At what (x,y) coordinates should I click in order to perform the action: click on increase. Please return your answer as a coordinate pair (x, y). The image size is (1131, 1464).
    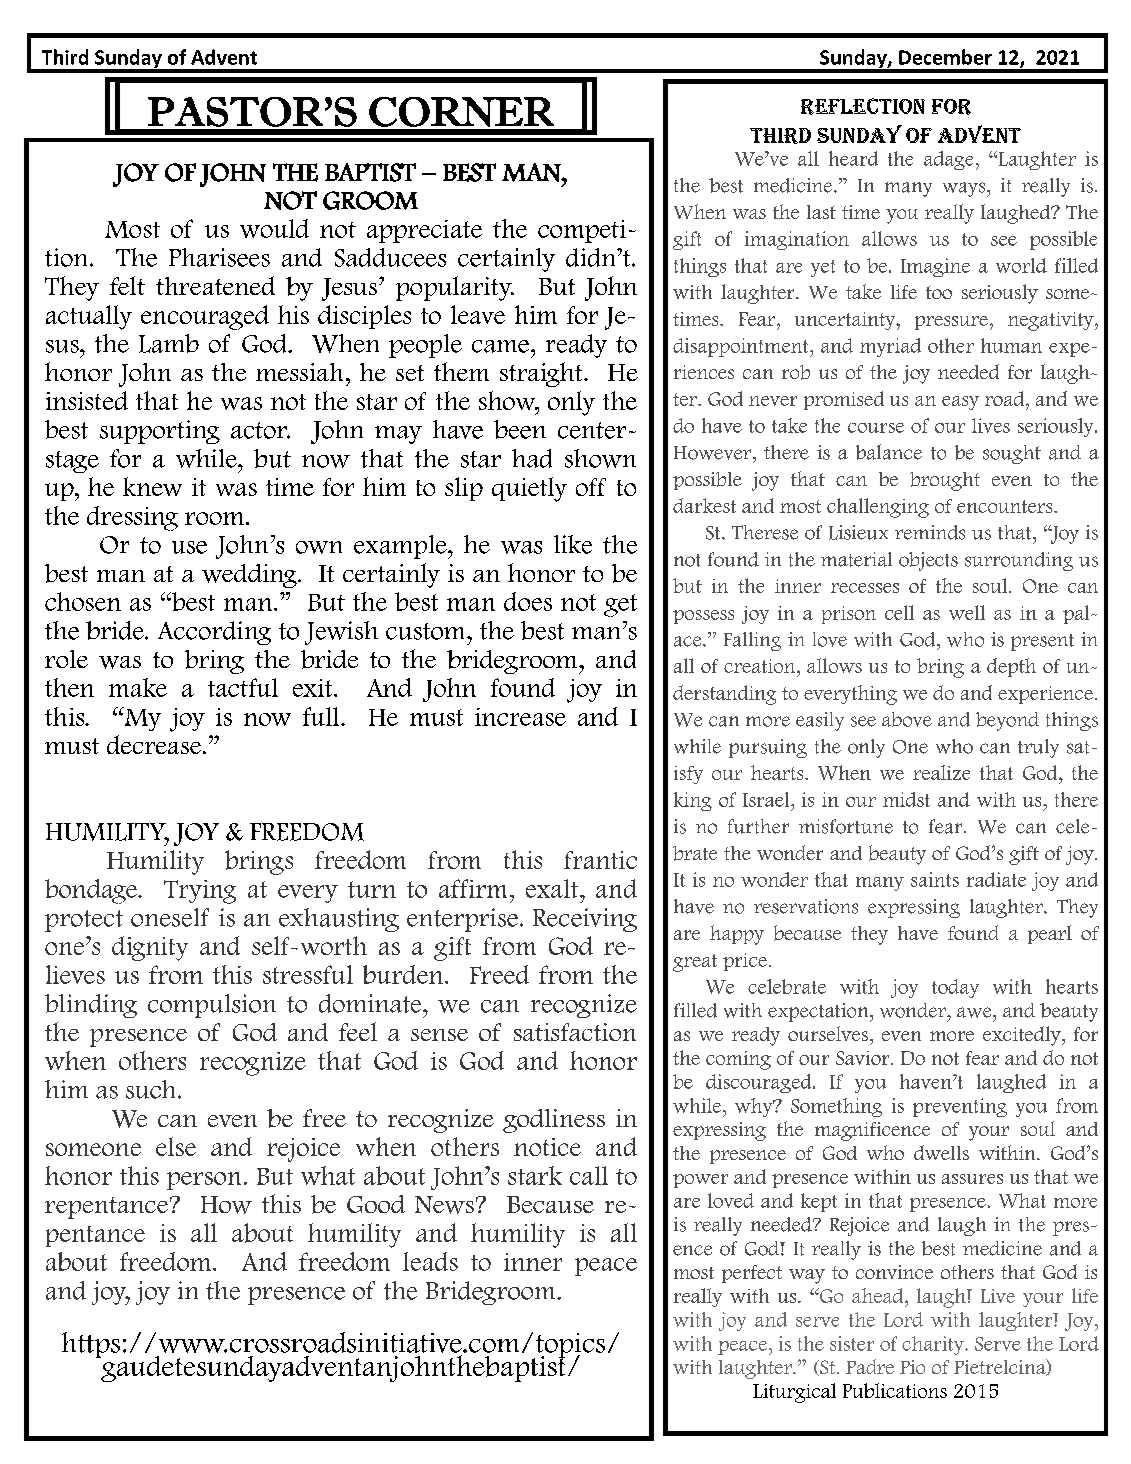
    Looking at the image, I should click on (520, 717).
